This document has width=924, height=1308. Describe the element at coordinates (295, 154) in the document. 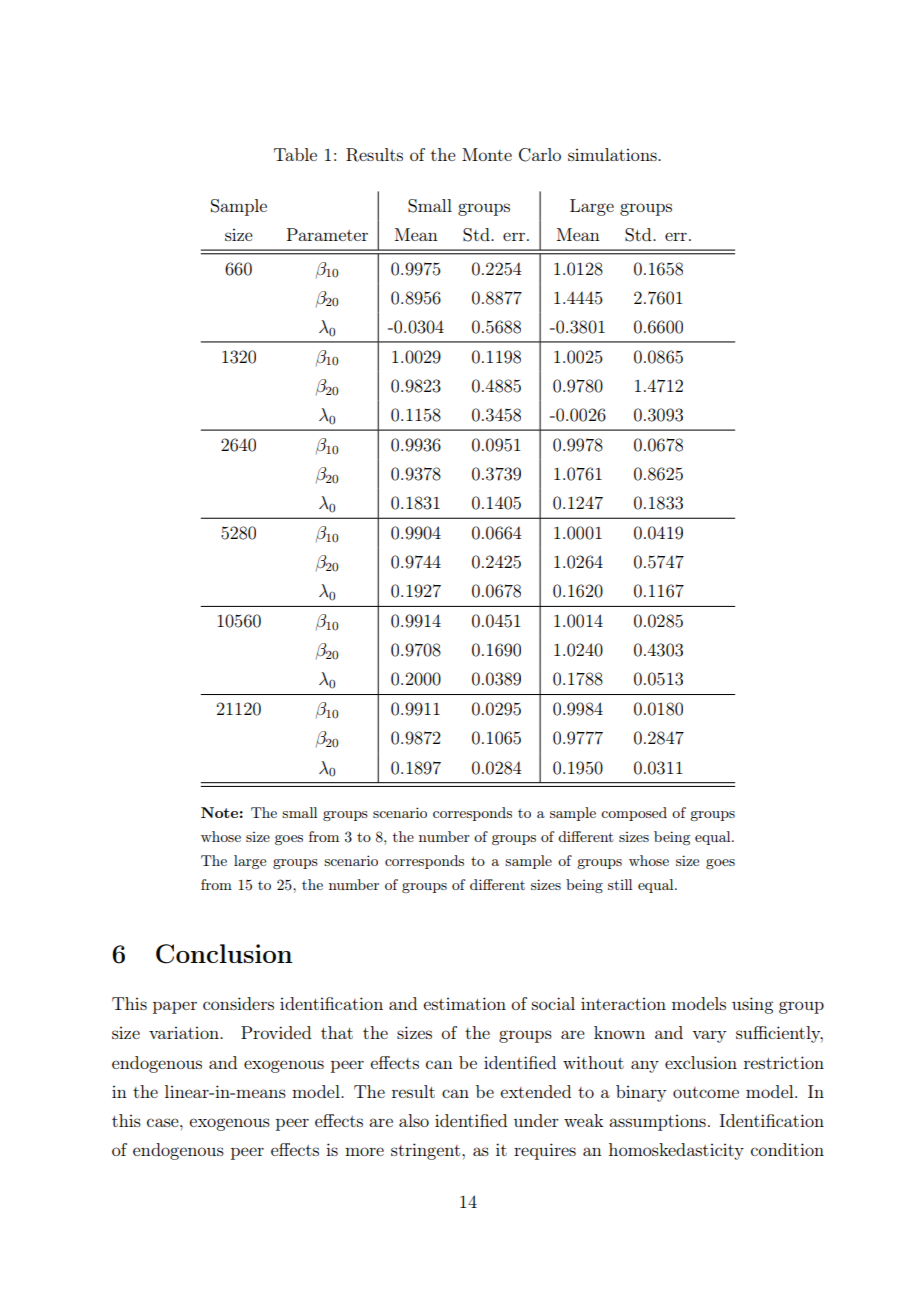

I see `Table` at that location.
